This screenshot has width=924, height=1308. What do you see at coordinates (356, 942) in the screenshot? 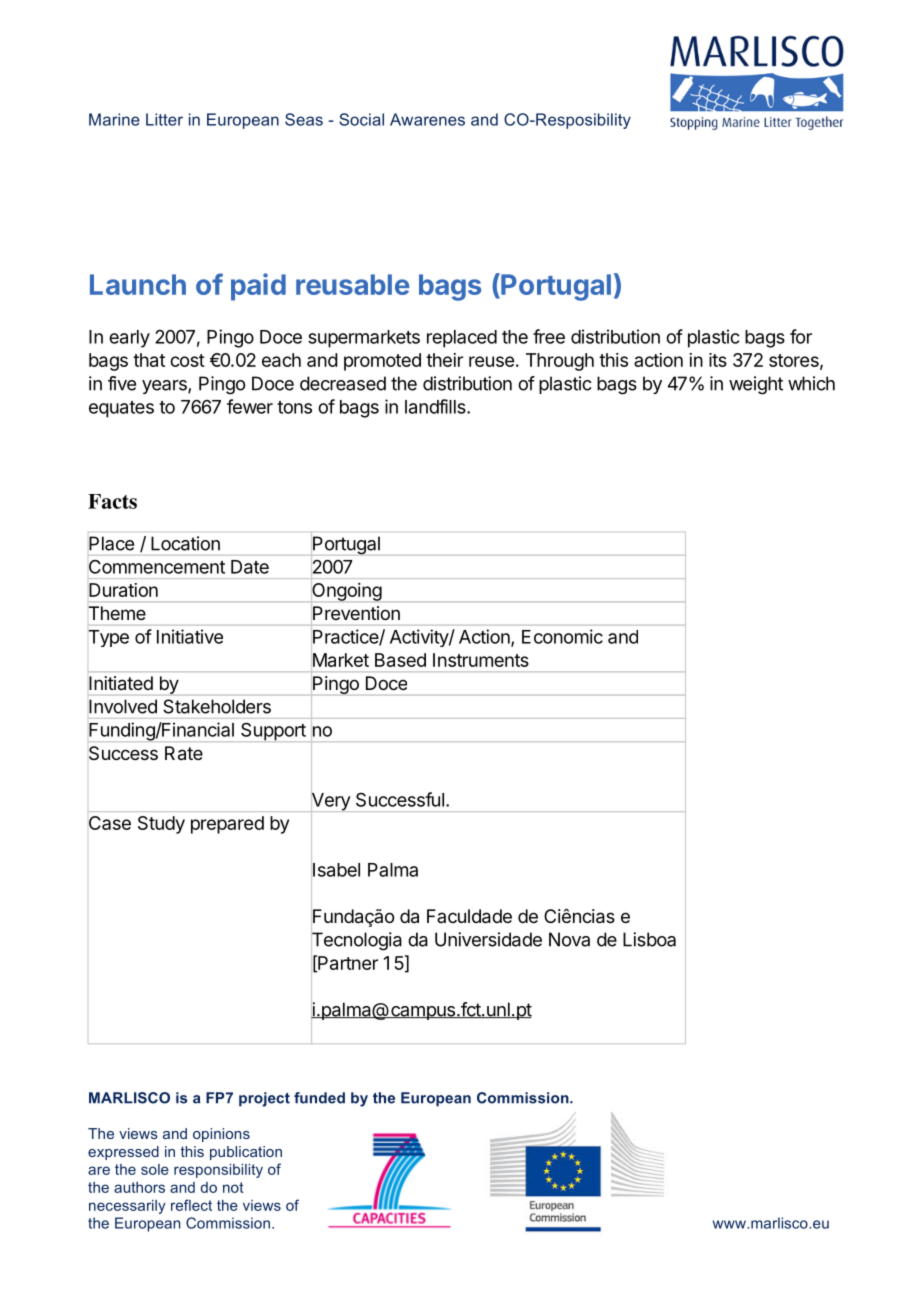
I see `Tecnologia` at bounding box center [356, 942].
